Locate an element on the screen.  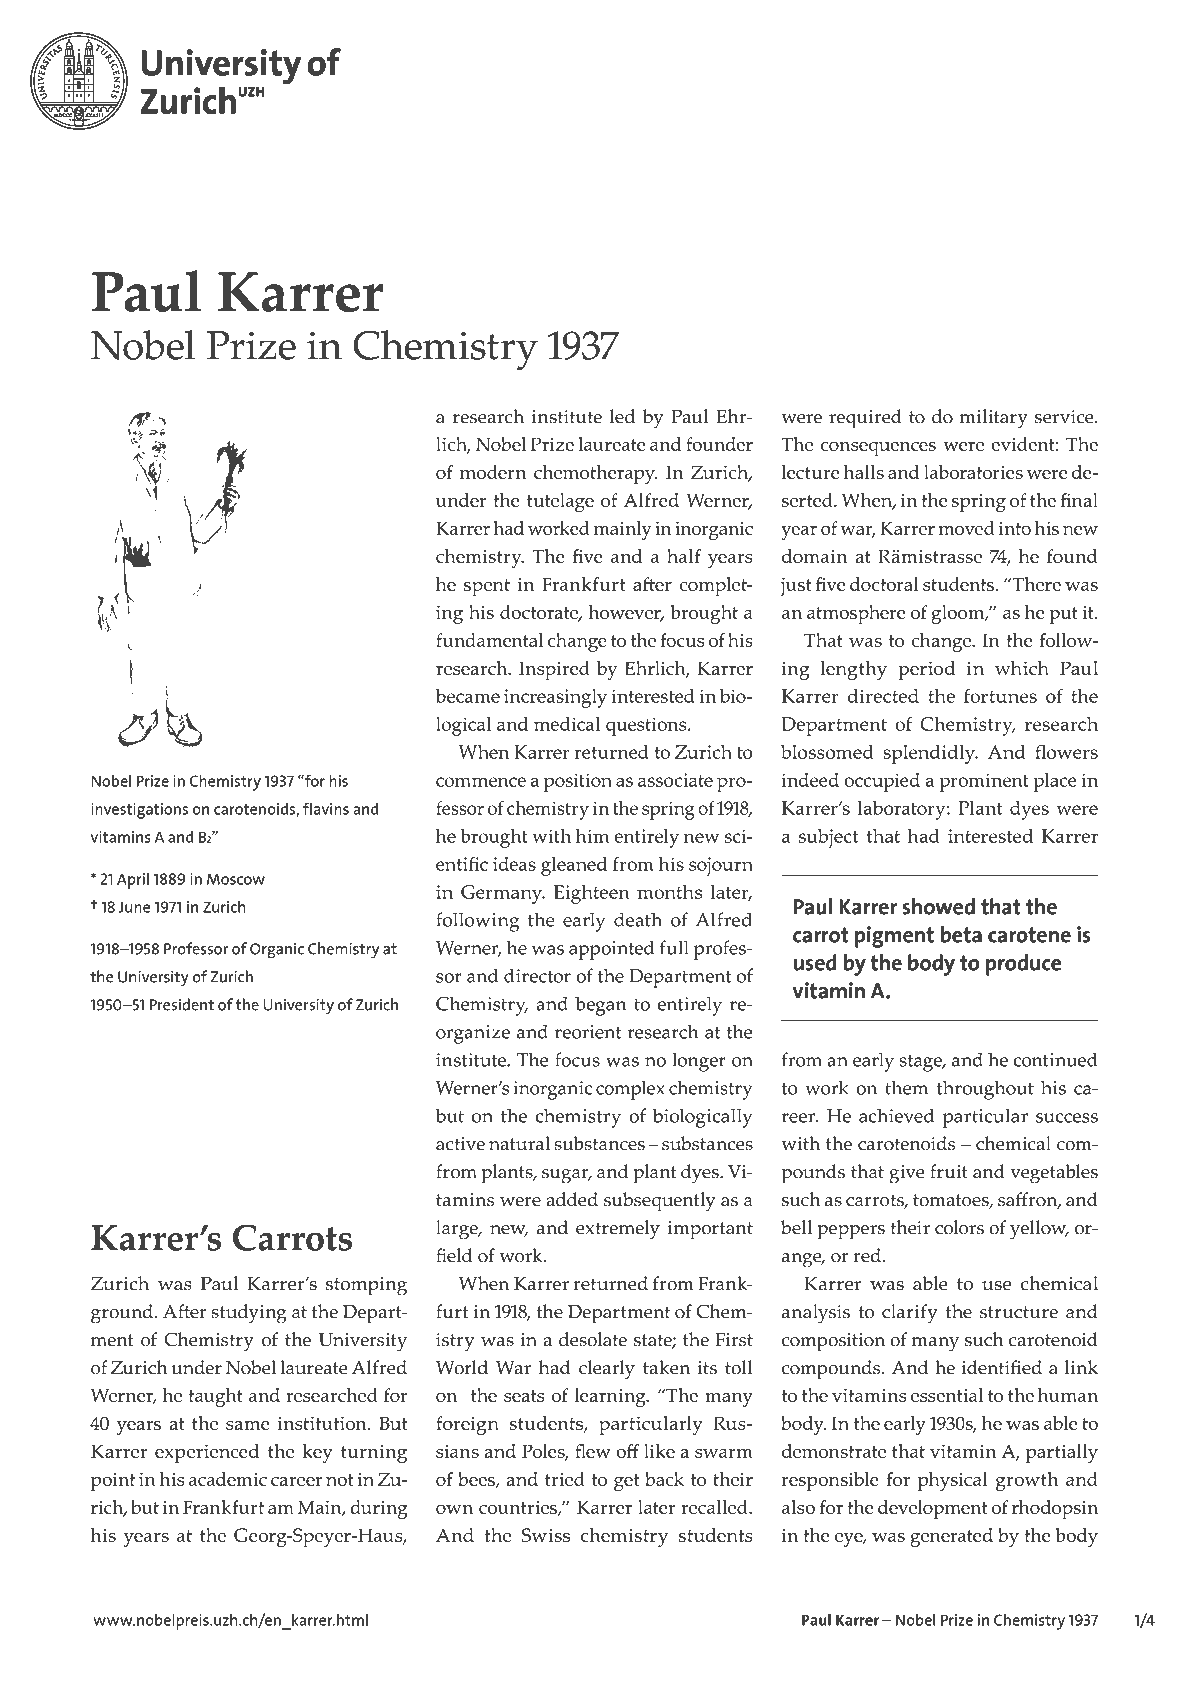
physical is located at coordinates (953, 1481).
